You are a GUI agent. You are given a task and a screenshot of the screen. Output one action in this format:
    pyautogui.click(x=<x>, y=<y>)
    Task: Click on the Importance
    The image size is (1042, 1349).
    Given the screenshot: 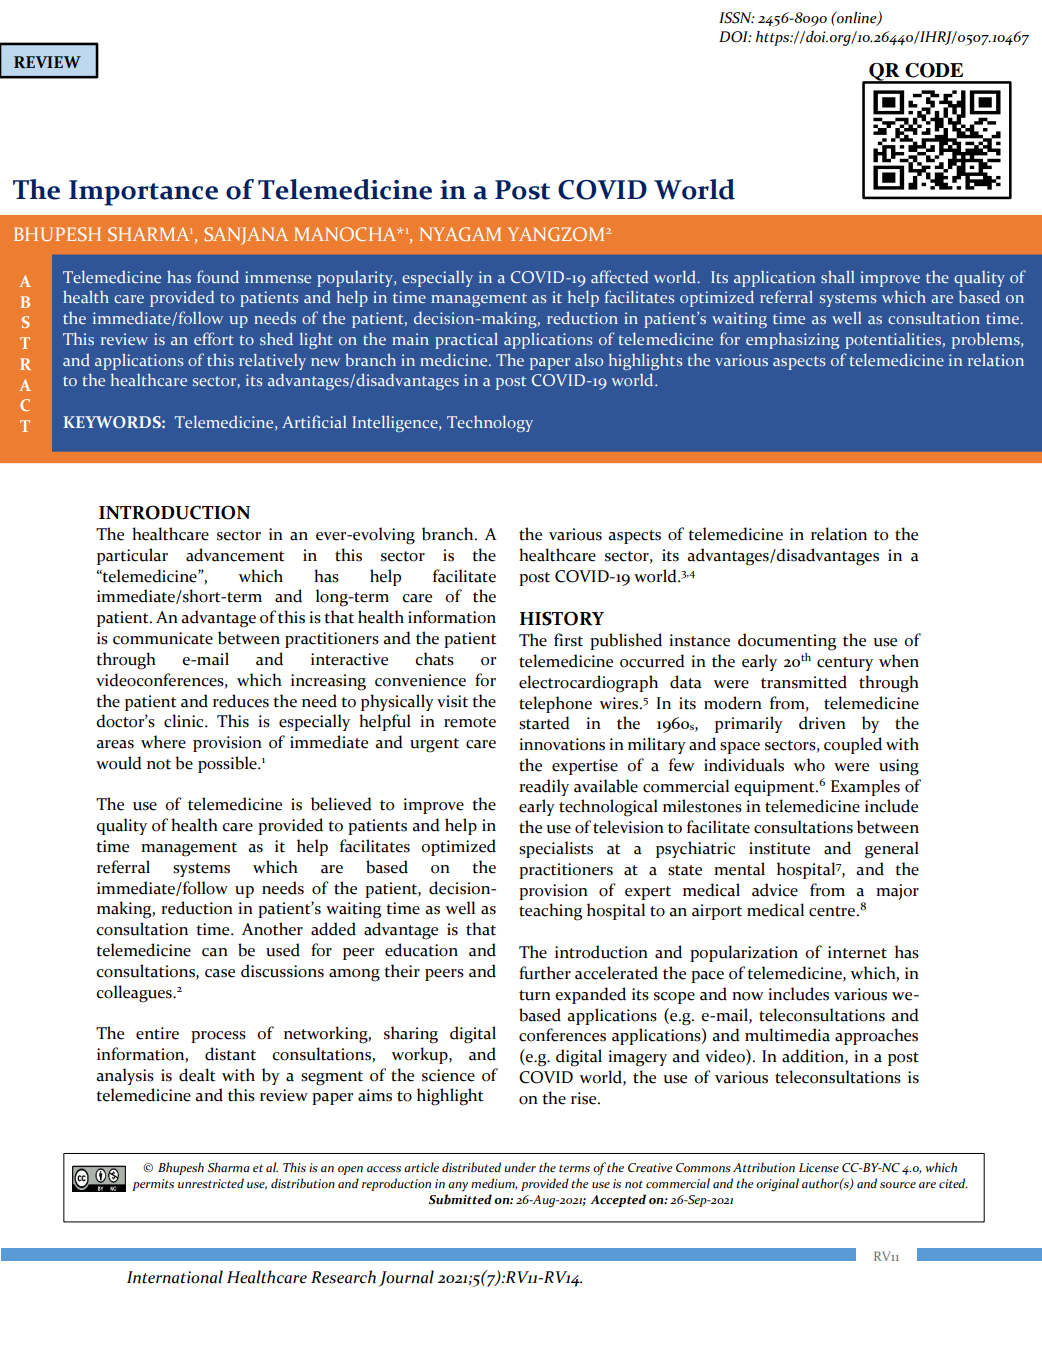 What is the action you would take?
    pyautogui.click(x=143, y=193)
